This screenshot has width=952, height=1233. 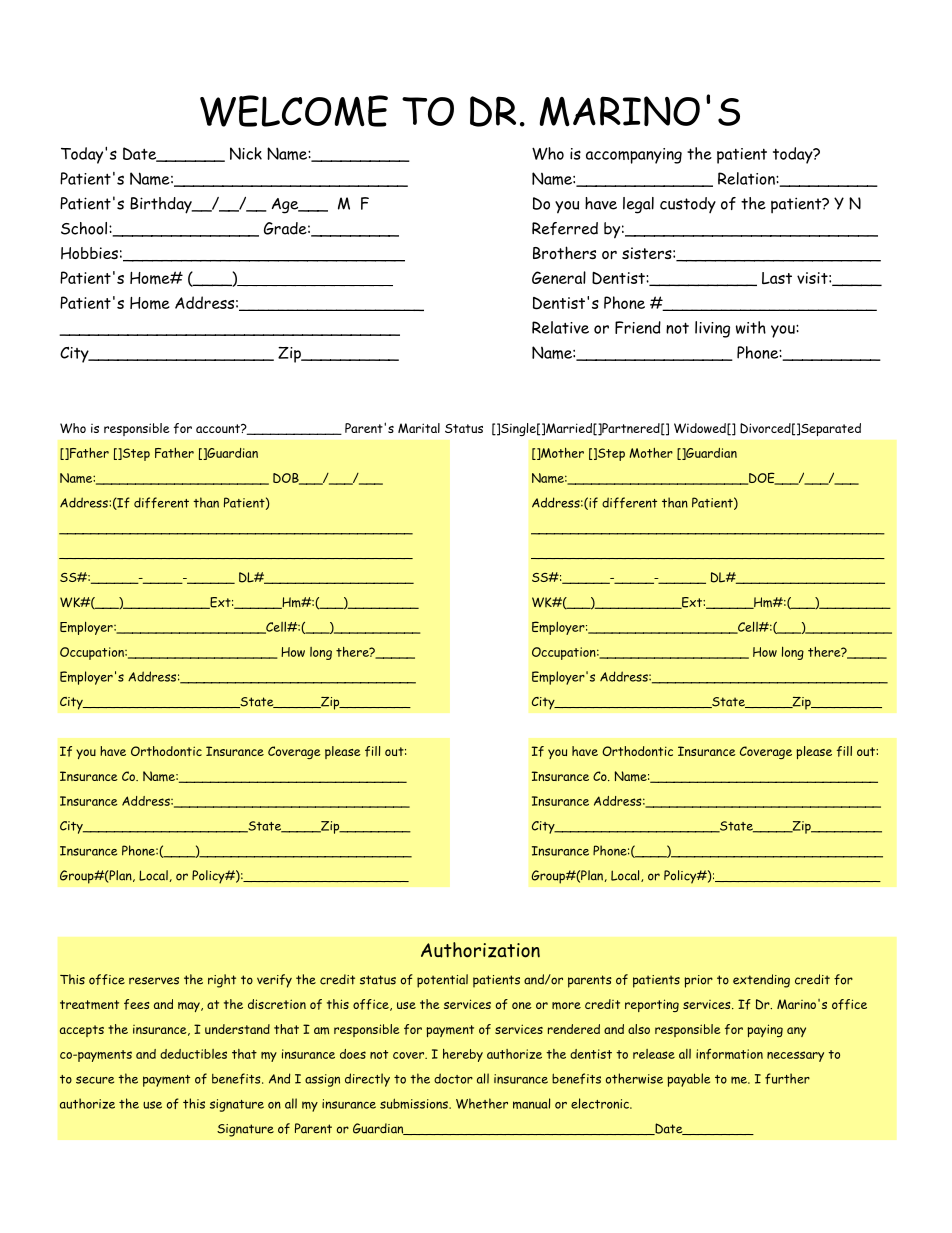 I want to click on Nick, so click(x=246, y=153).
